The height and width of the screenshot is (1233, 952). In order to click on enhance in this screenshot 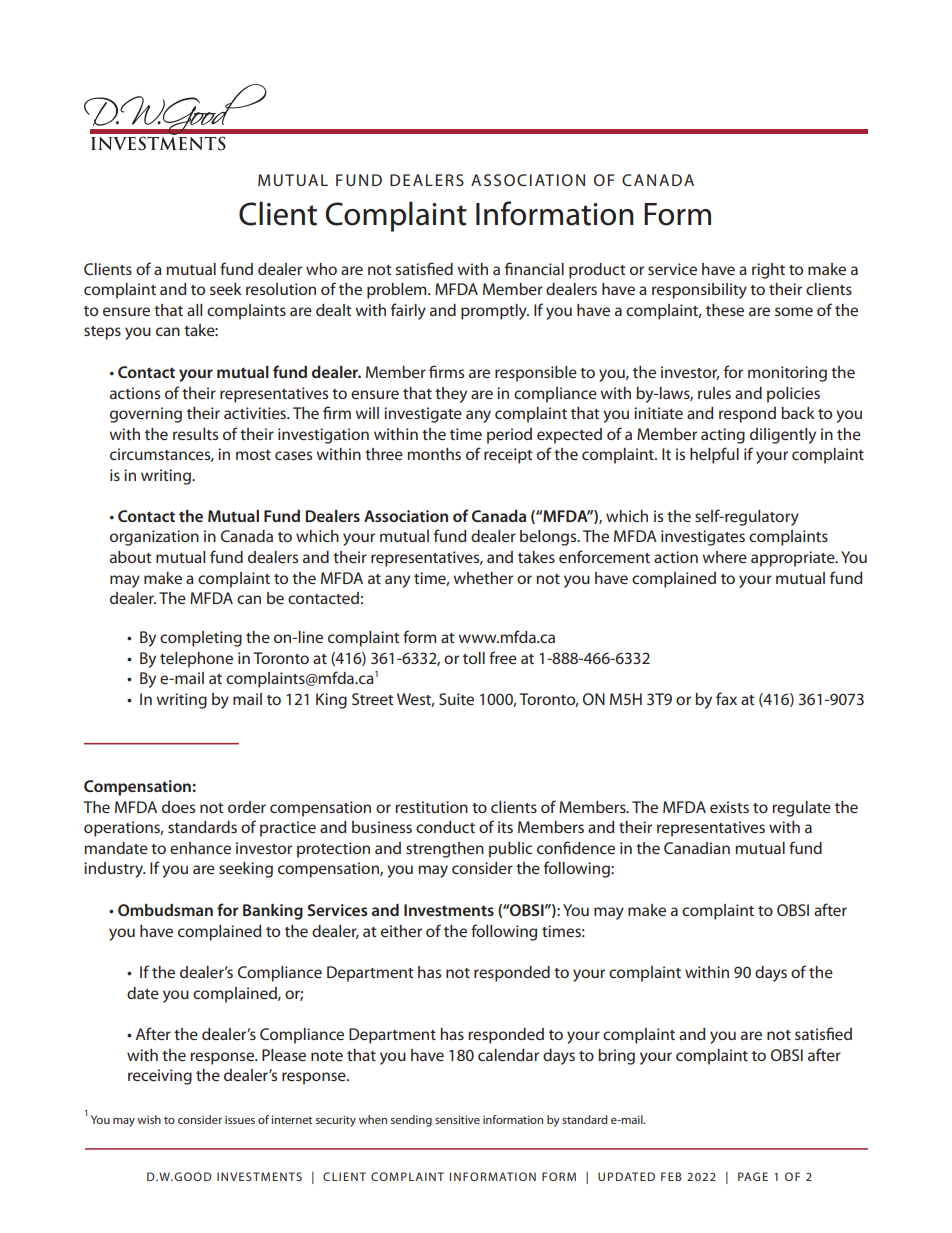, I will do `click(200, 848)`.
